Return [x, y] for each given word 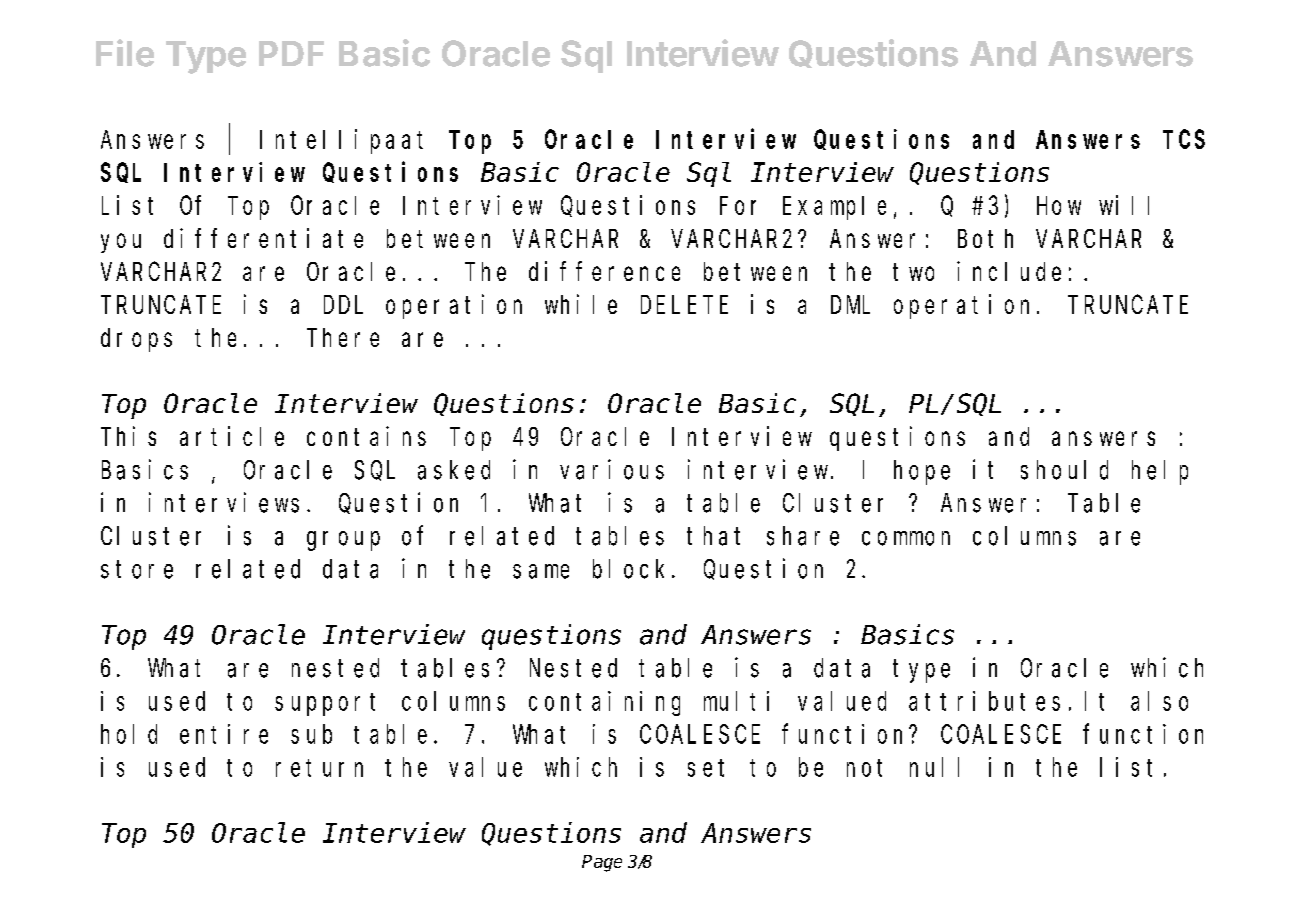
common [906, 538]
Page [602, 863]
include [1009, 271]
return [319, 768]
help [1160, 472]
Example [834, 208]
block [628, 569]
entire [224, 734]
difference [604, 271]
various [612, 469]
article [232, 436]
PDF [291, 53]
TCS [1184, 140]
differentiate [263, 238]
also [1159, 701]
